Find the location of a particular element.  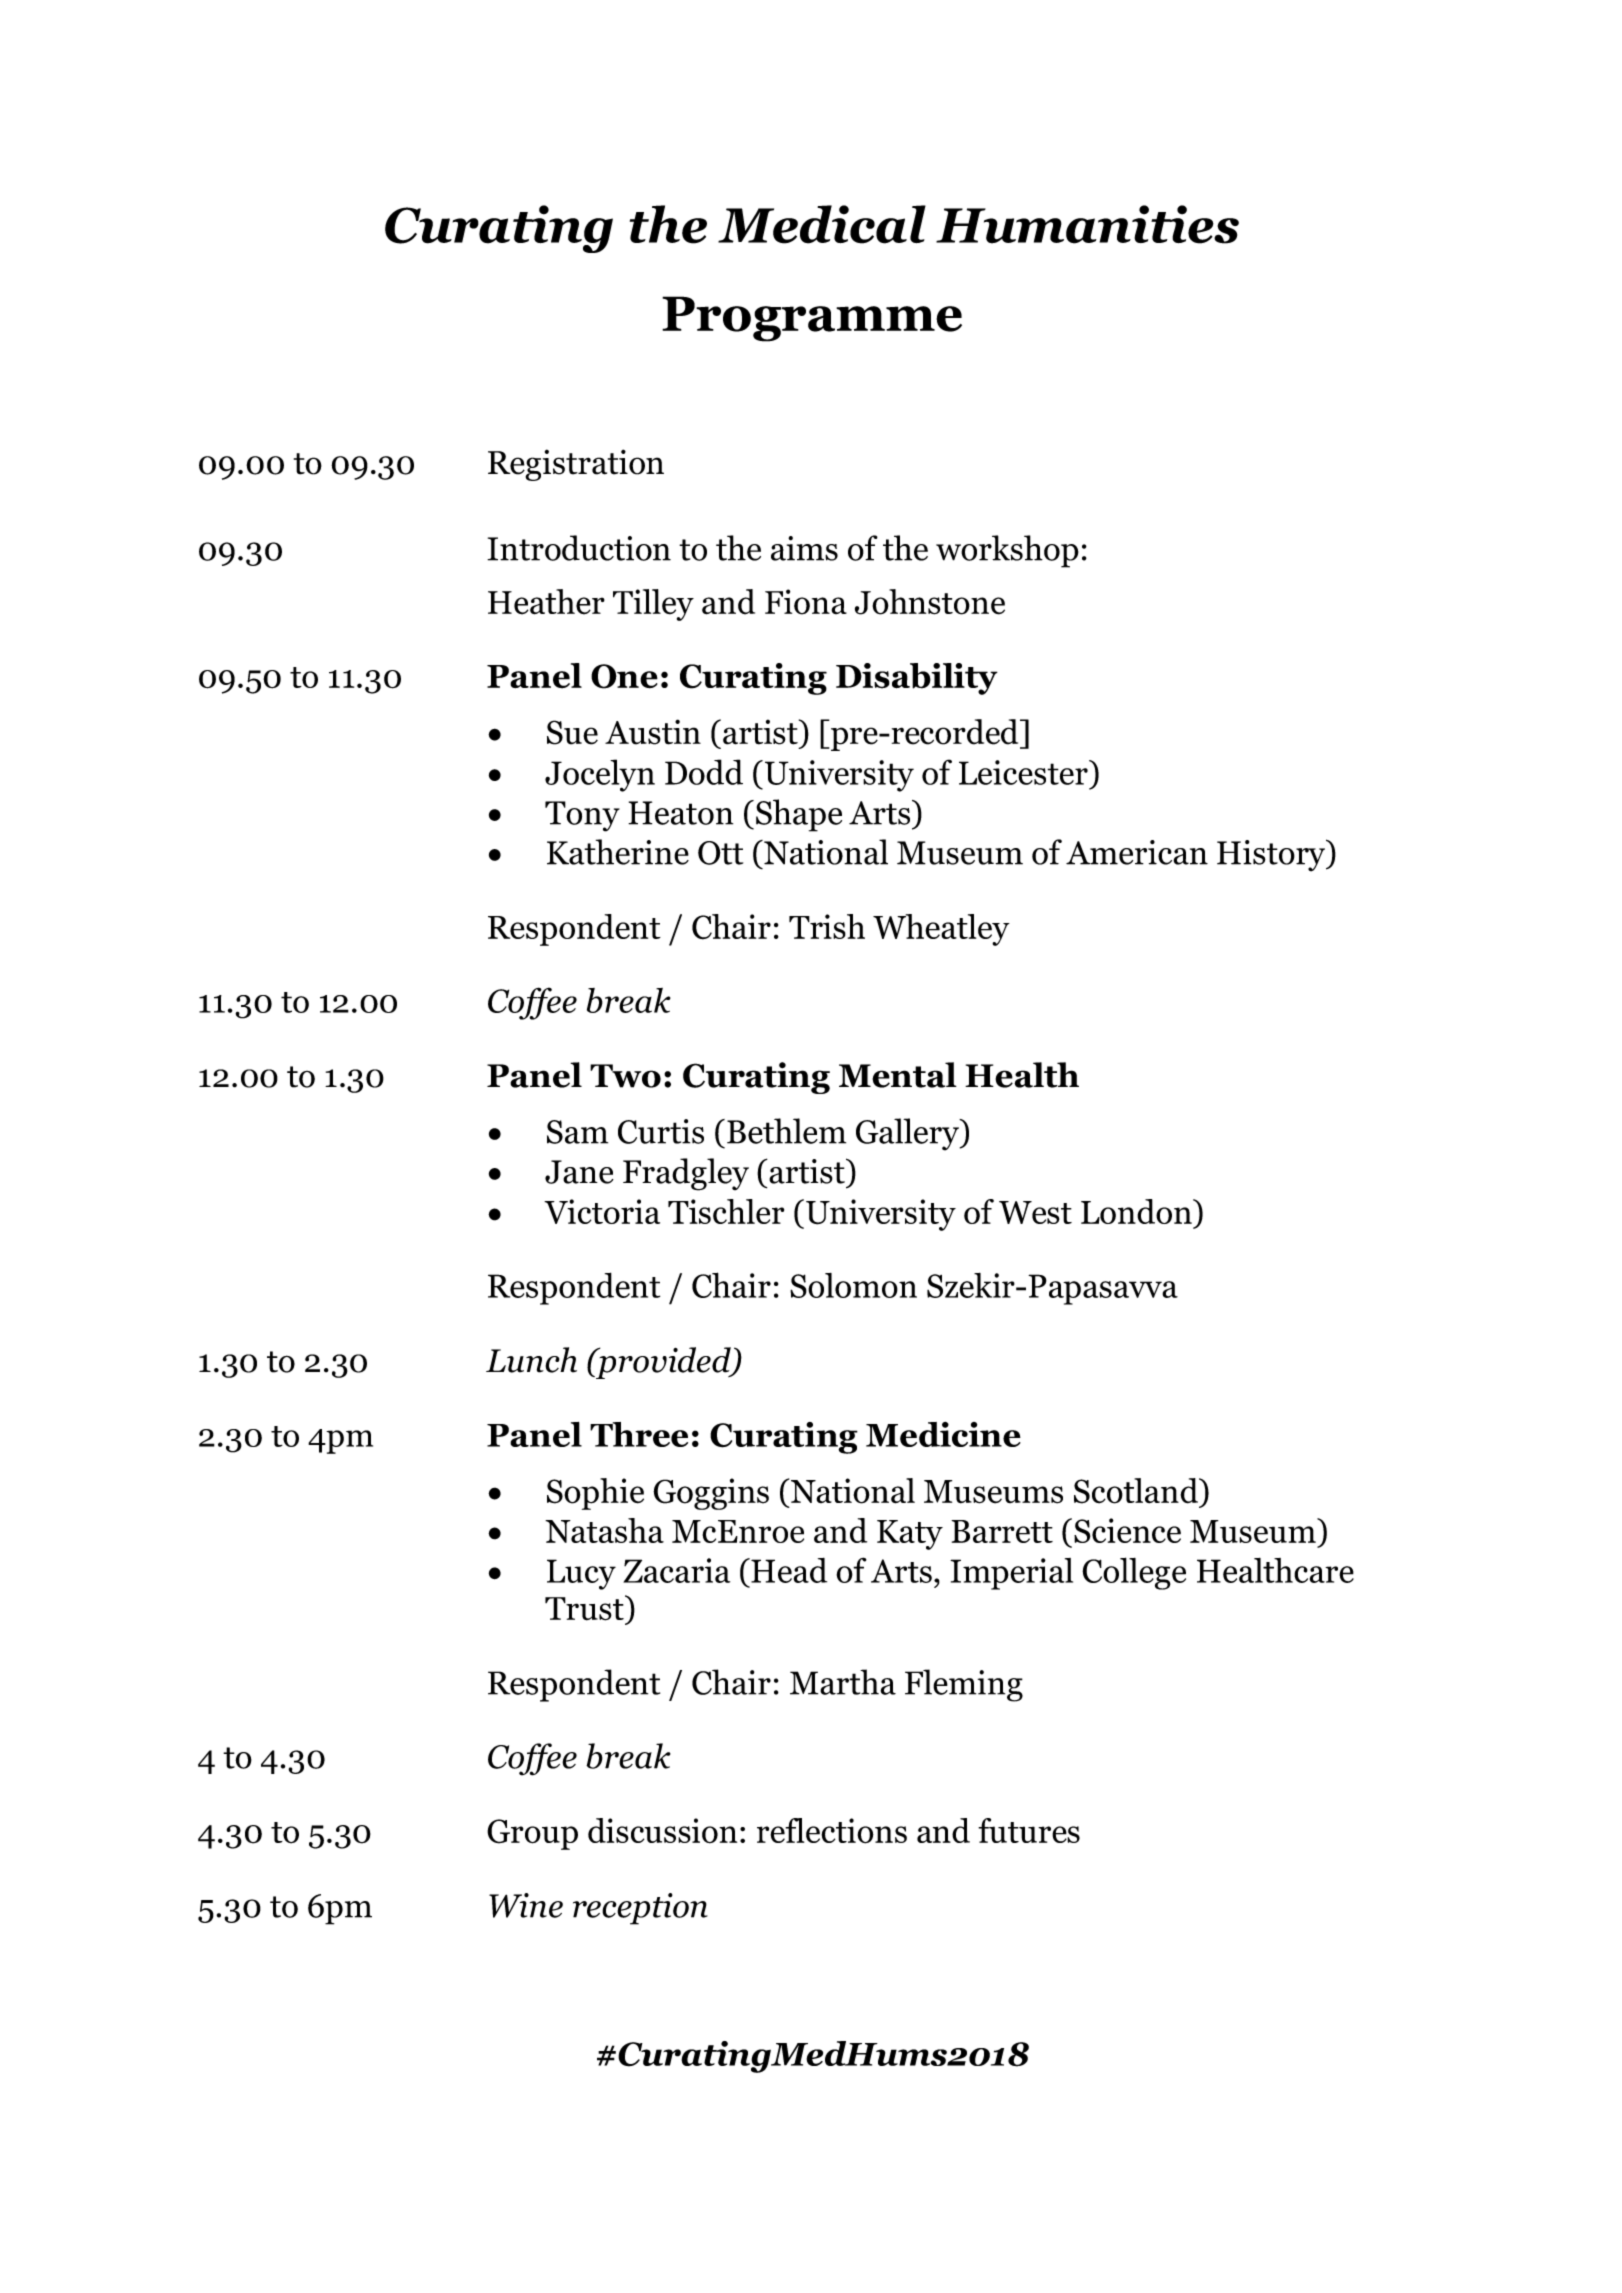

Humanities is located at coordinates (1087, 224).
